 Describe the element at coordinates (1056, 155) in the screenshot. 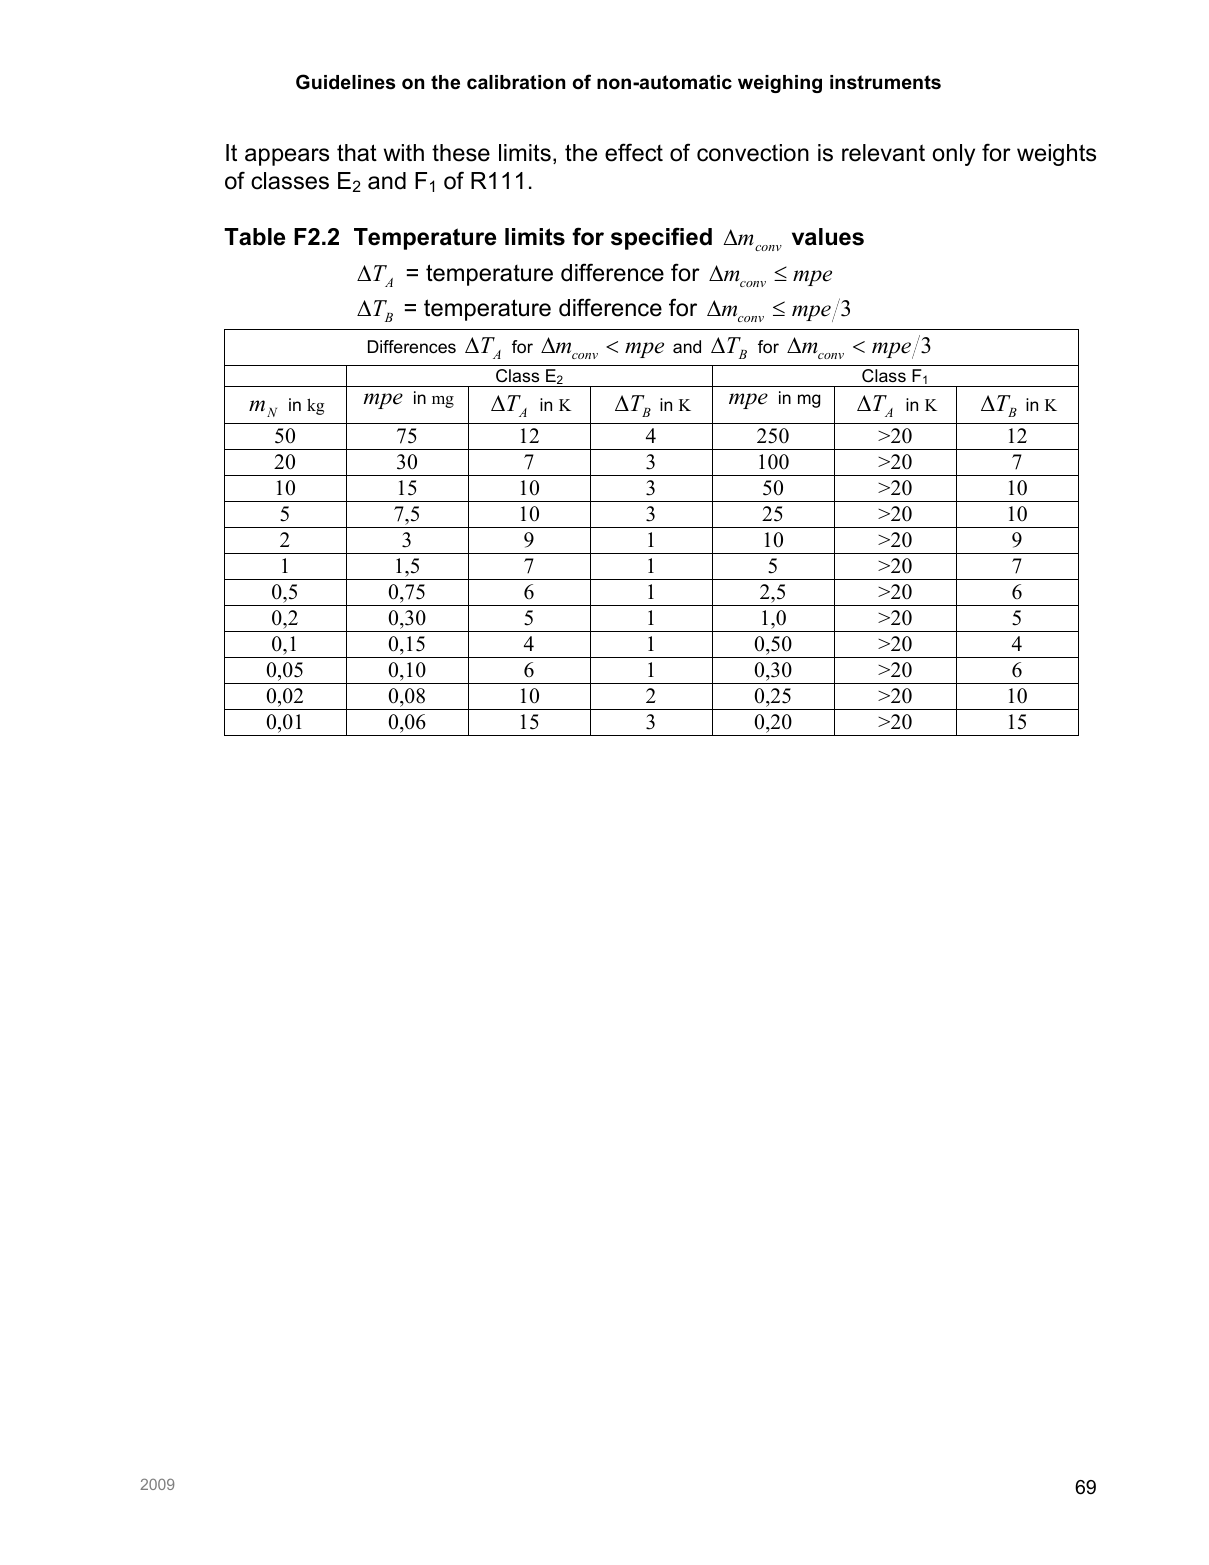

I see `weights` at that location.
